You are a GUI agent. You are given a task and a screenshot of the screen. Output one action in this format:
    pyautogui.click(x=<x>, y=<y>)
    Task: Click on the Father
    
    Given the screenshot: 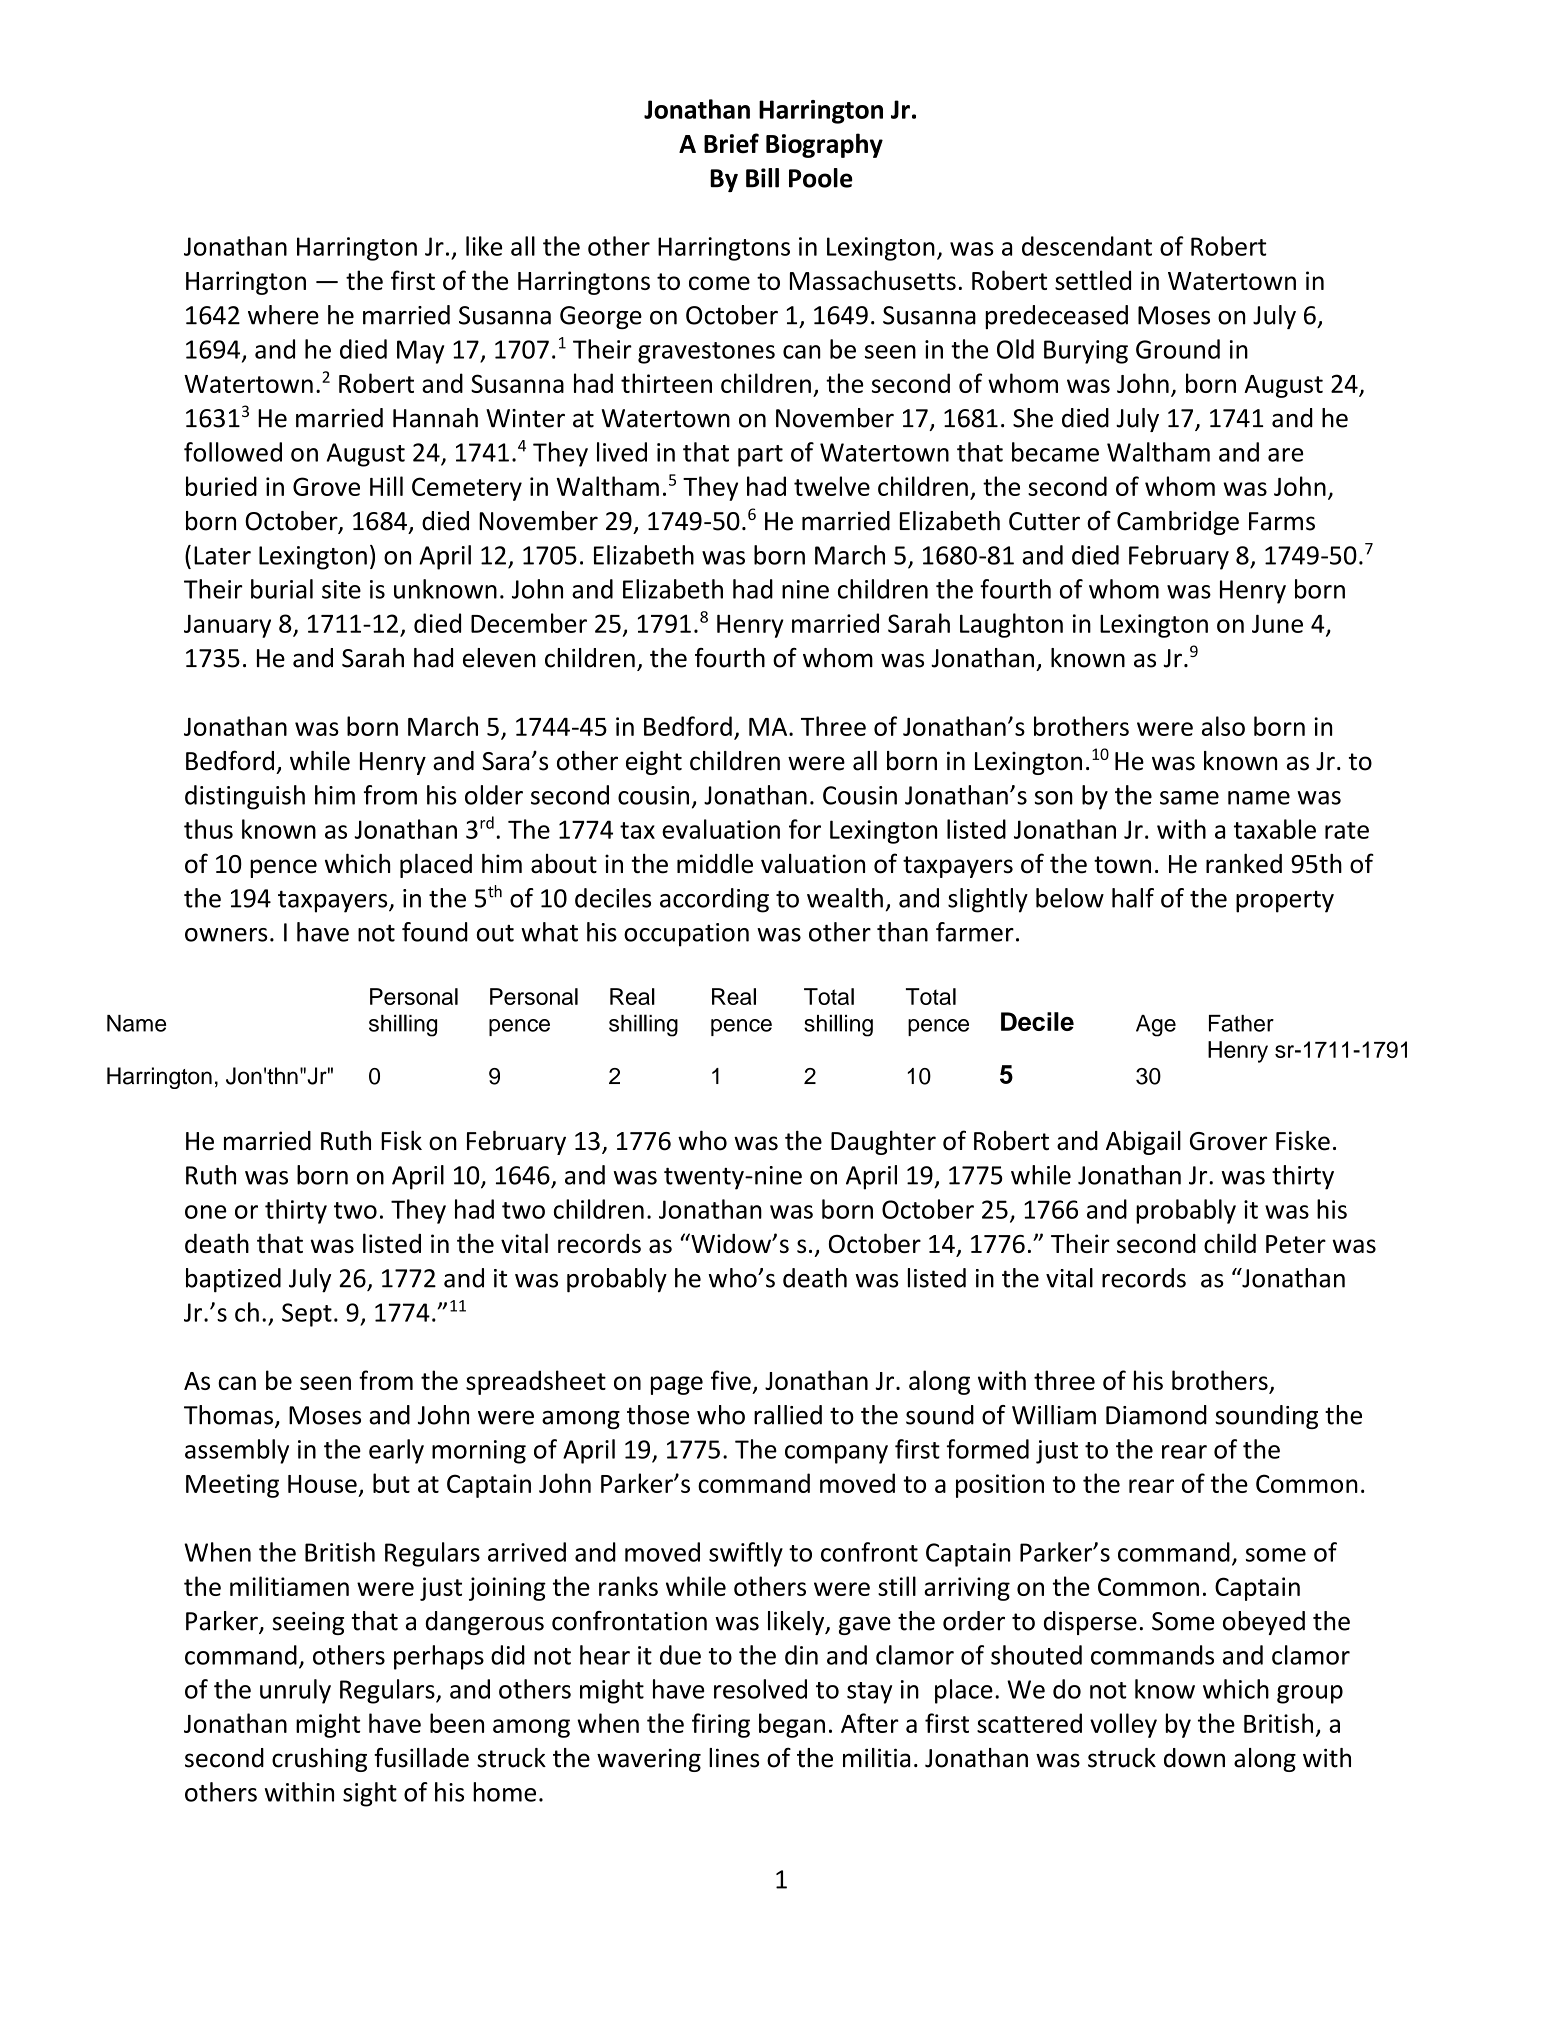 What is the action you would take?
    pyautogui.click(x=1241, y=1023)
